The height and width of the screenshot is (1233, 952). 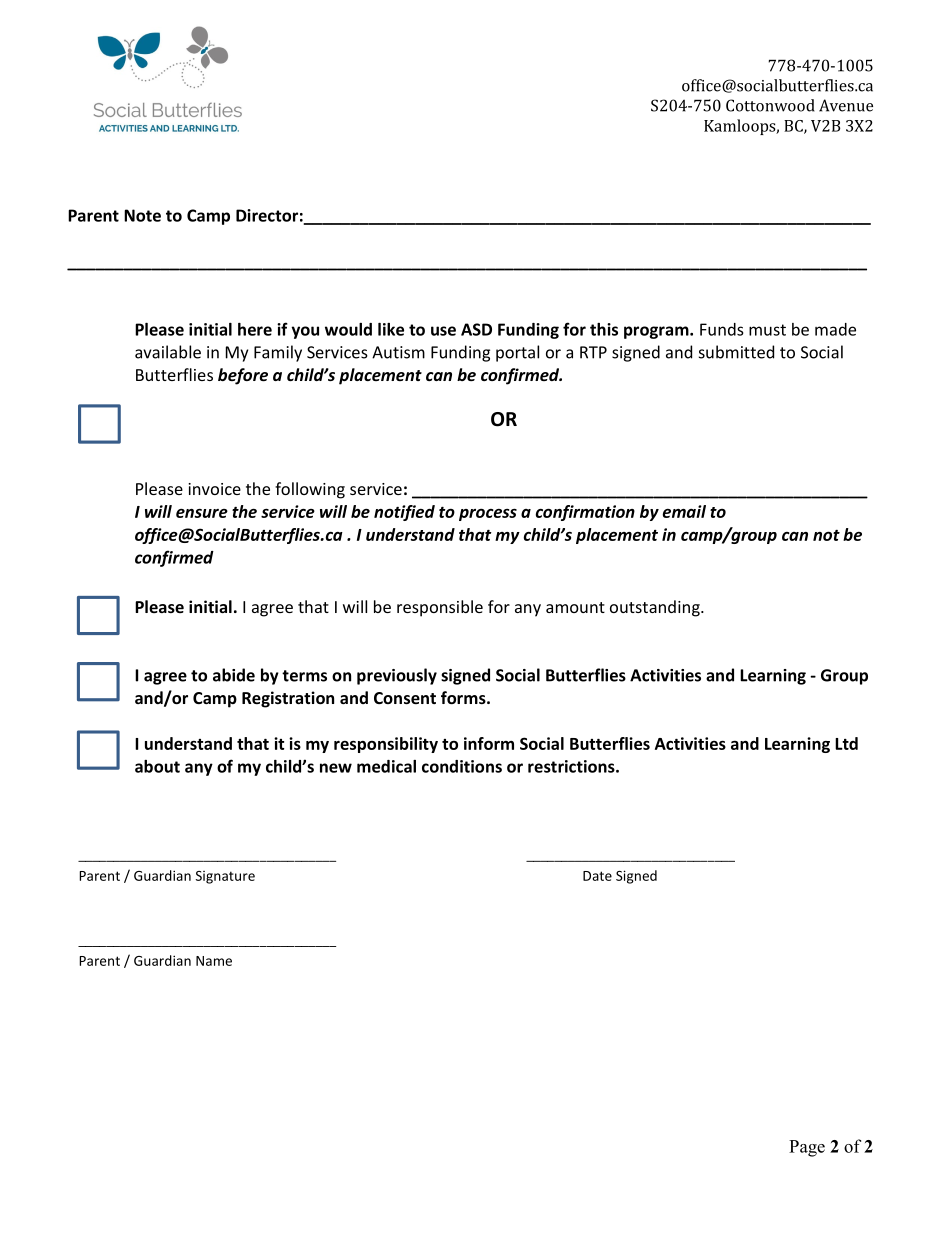 What do you see at coordinates (142, 215) in the screenshot?
I see `Note` at bounding box center [142, 215].
